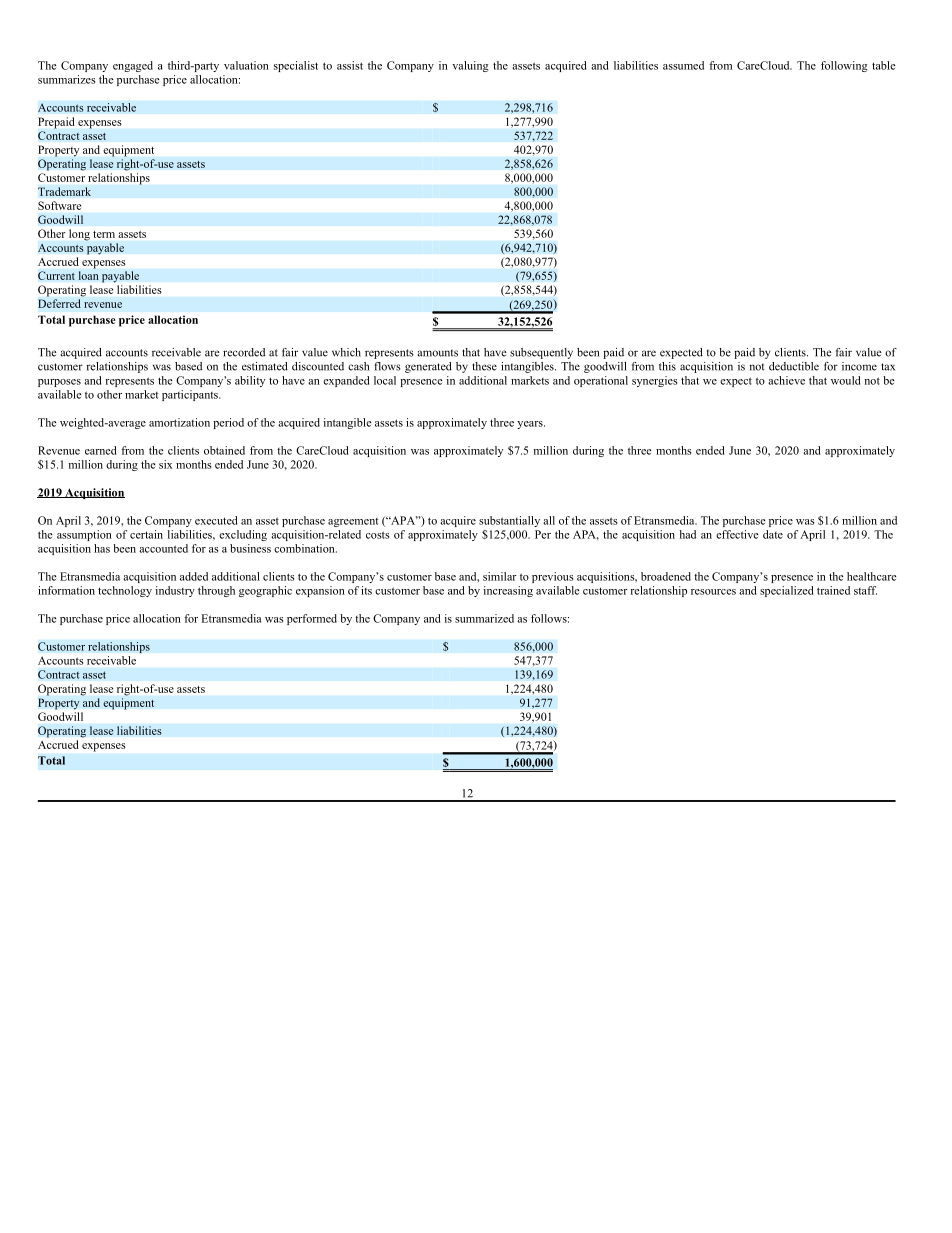 The height and width of the screenshot is (1233, 952). Describe the element at coordinates (438, 353) in the screenshot. I see `amounts` at that location.
